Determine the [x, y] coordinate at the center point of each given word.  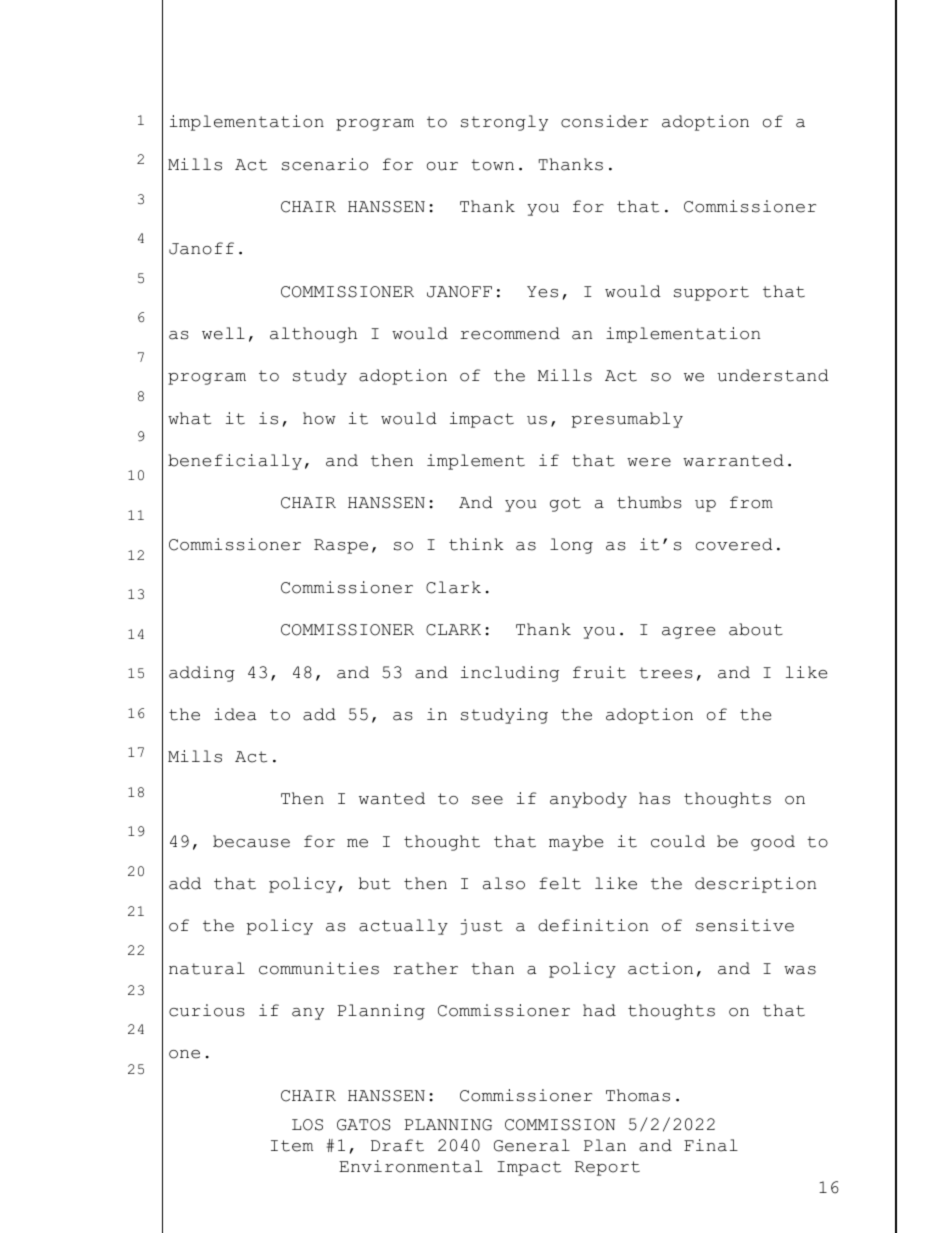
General [532, 1145]
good [773, 843]
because [251, 841]
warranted [733, 460]
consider [604, 121]
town [492, 165]
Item [292, 1146]
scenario [325, 164]
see [487, 800]
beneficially [235, 462]
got [565, 504]
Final [711, 1145]
